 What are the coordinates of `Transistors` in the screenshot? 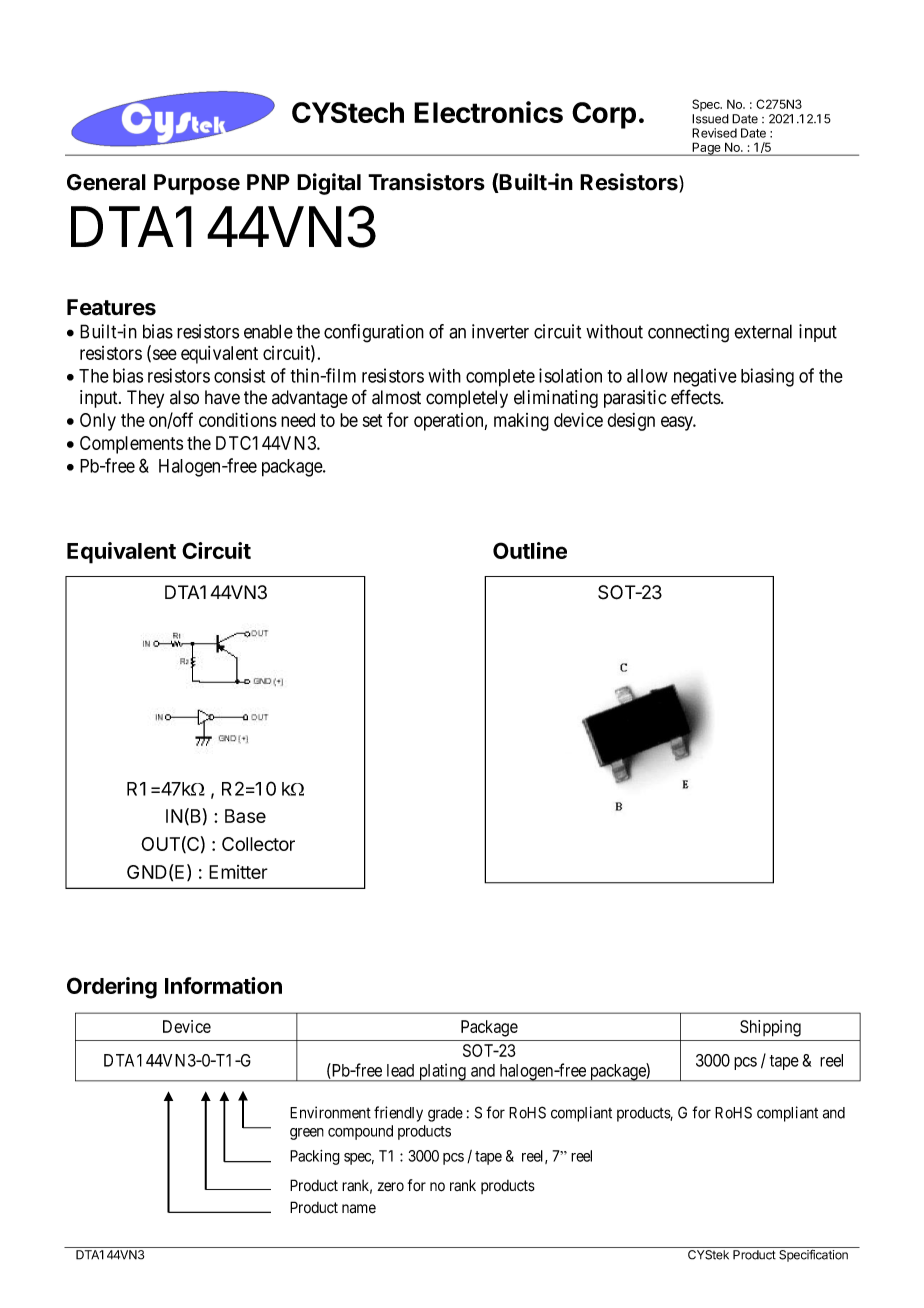 It's located at (426, 182).
